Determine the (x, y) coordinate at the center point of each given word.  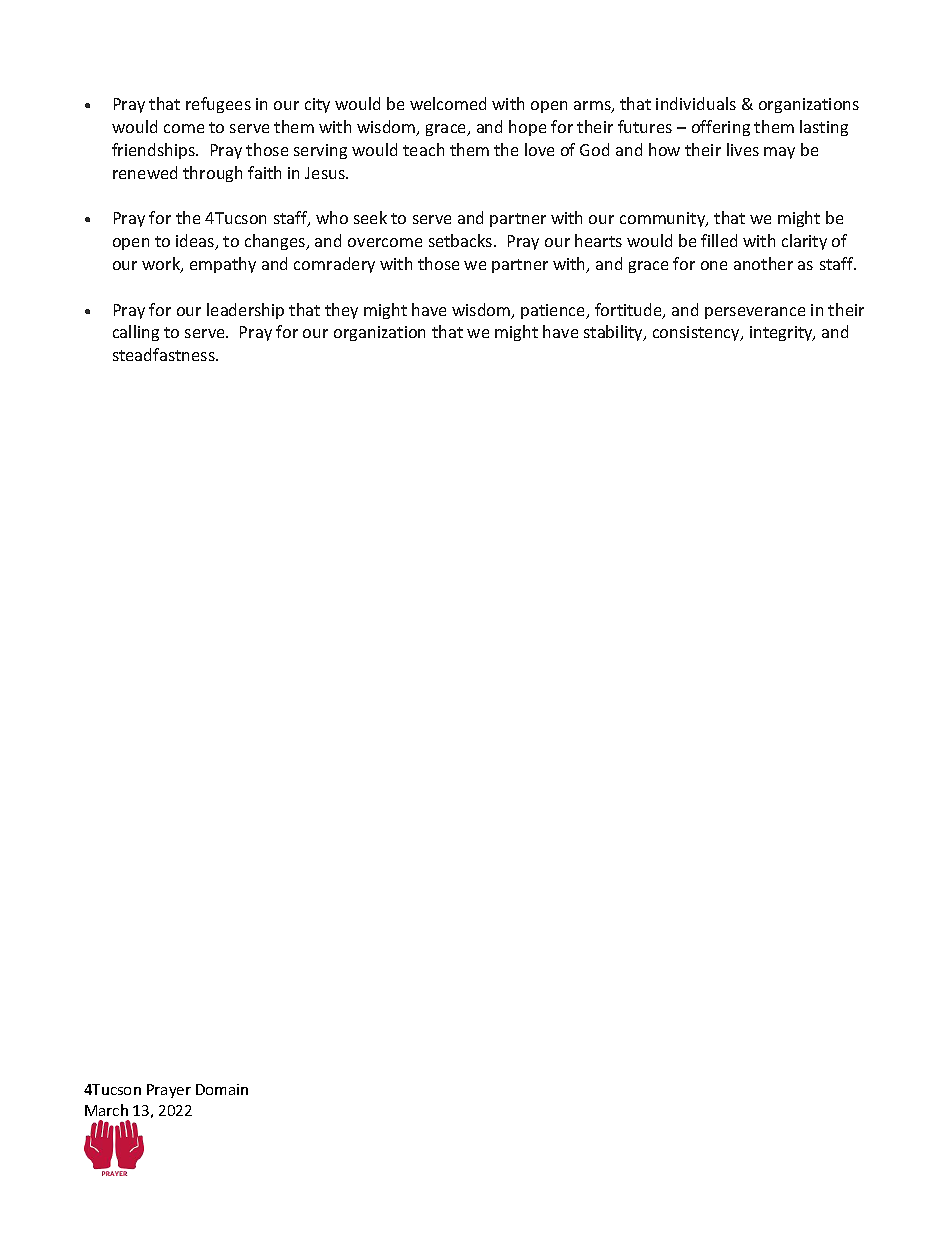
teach (423, 149)
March (106, 1110)
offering (721, 128)
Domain (222, 1089)
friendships (155, 151)
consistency (697, 333)
